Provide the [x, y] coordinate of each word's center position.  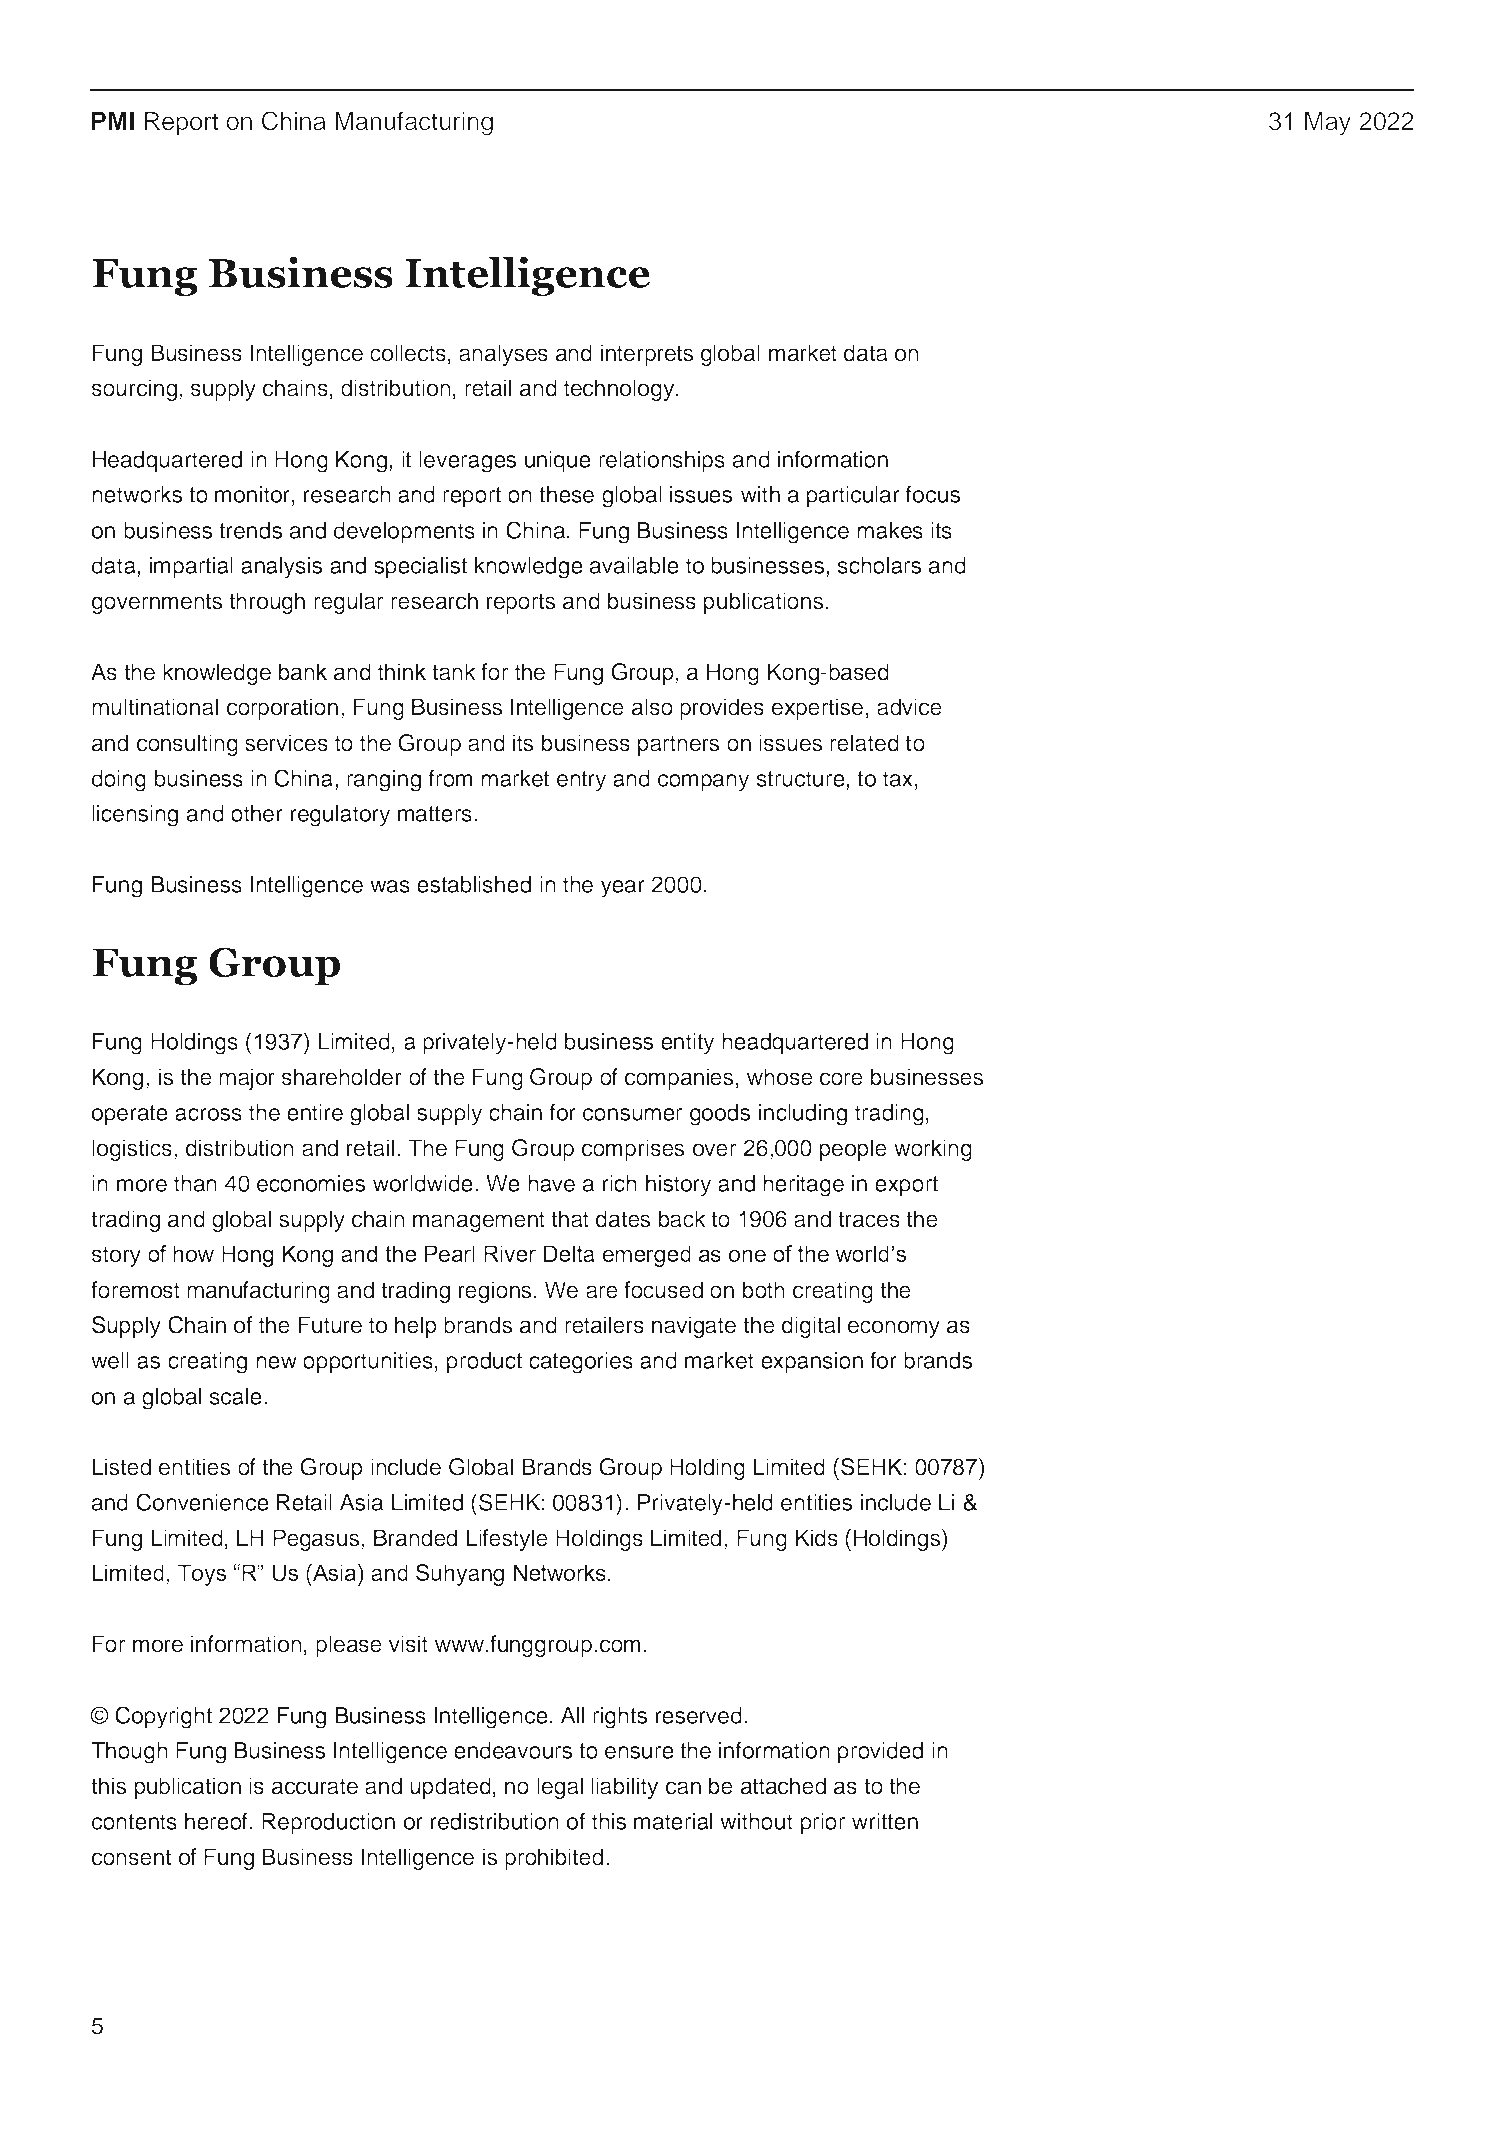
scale [236, 1396]
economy [894, 1329]
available [634, 565]
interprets [647, 355]
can [683, 1788]
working [933, 1150]
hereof [216, 1821]
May [1328, 123]
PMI [113, 120]
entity [687, 1044]
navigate [694, 1327]
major [247, 1079]
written [885, 1821]
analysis [281, 568]
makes [890, 530]
